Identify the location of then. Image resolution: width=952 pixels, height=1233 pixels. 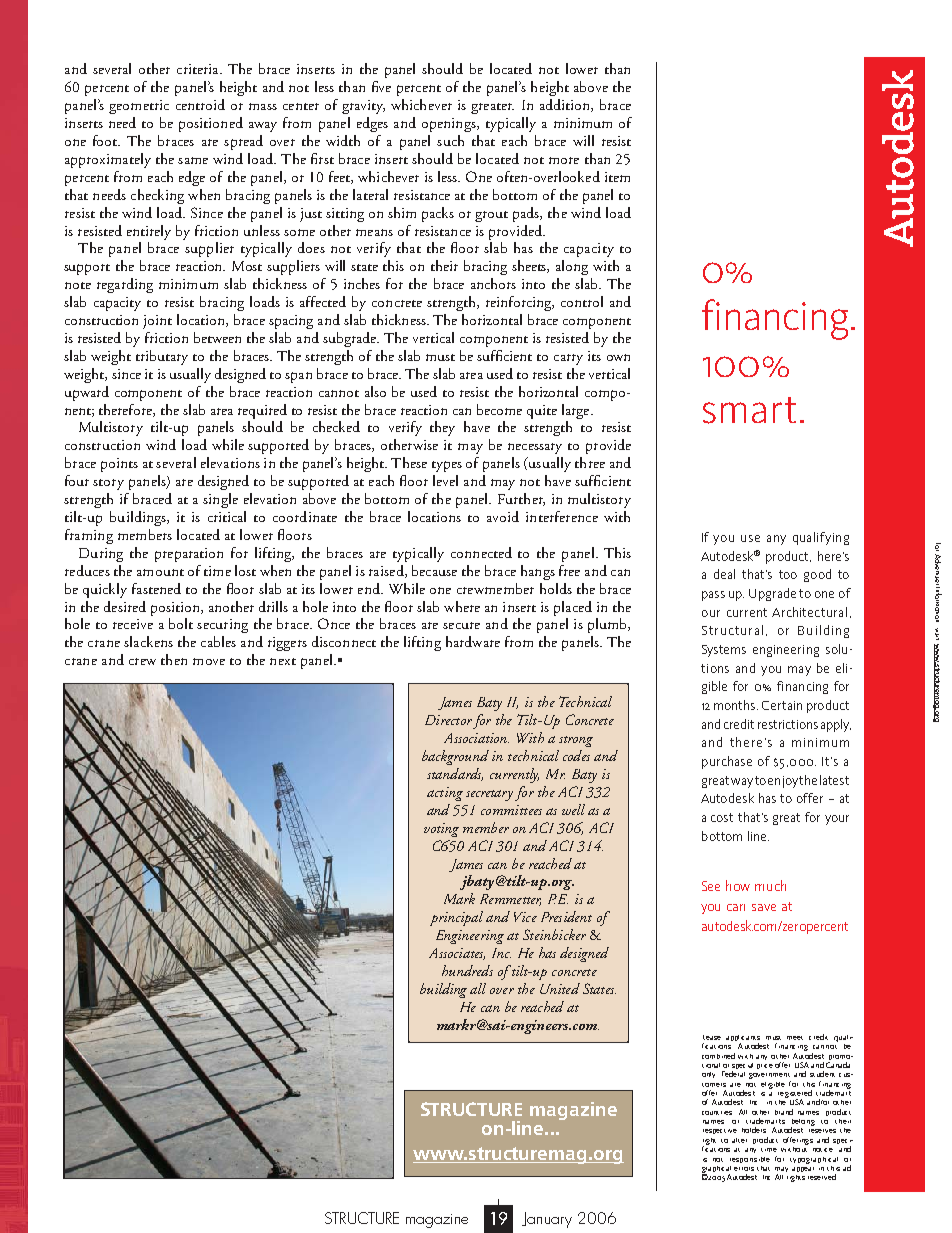
(174, 659).
